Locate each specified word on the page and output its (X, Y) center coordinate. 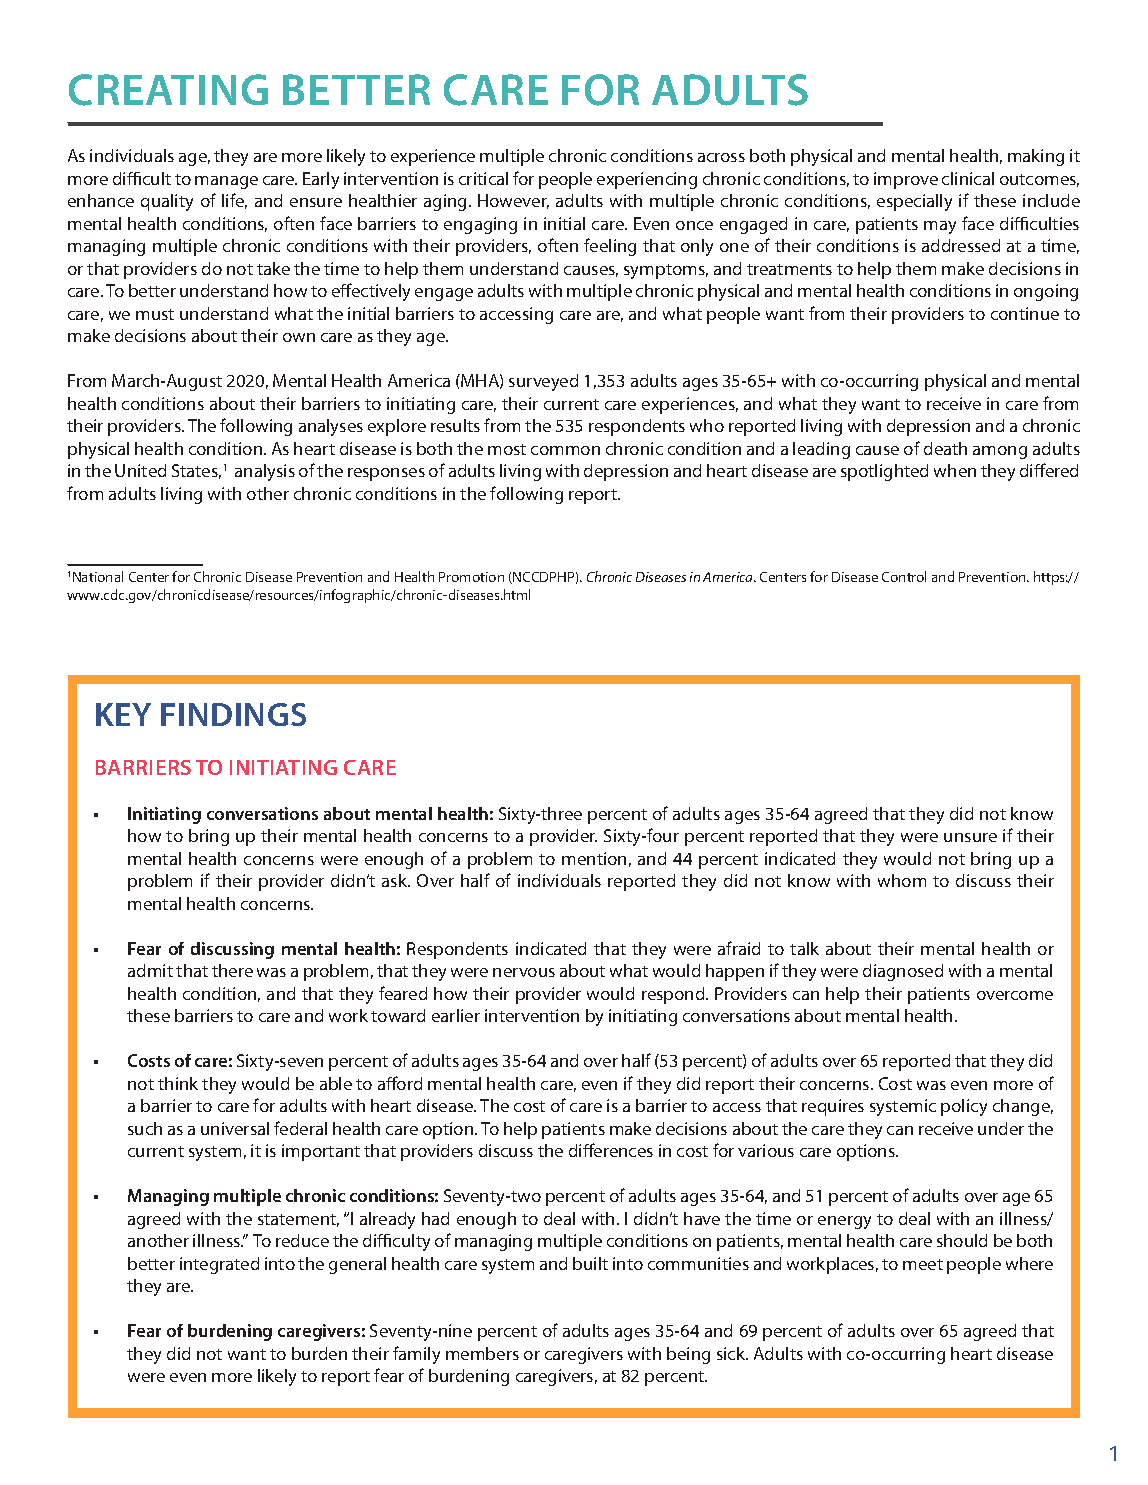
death (945, 448)
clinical (968, 178)
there (232, 970)
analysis (265, 472)
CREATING (168, 90)
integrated (219, 1265)
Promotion (471, 577)
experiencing (647, 180)
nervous (524, 972)
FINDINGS (233, 714)
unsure (970, 837)
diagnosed (903, 972)
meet (923, 1264)
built (590, 1263)
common (565, 450)
